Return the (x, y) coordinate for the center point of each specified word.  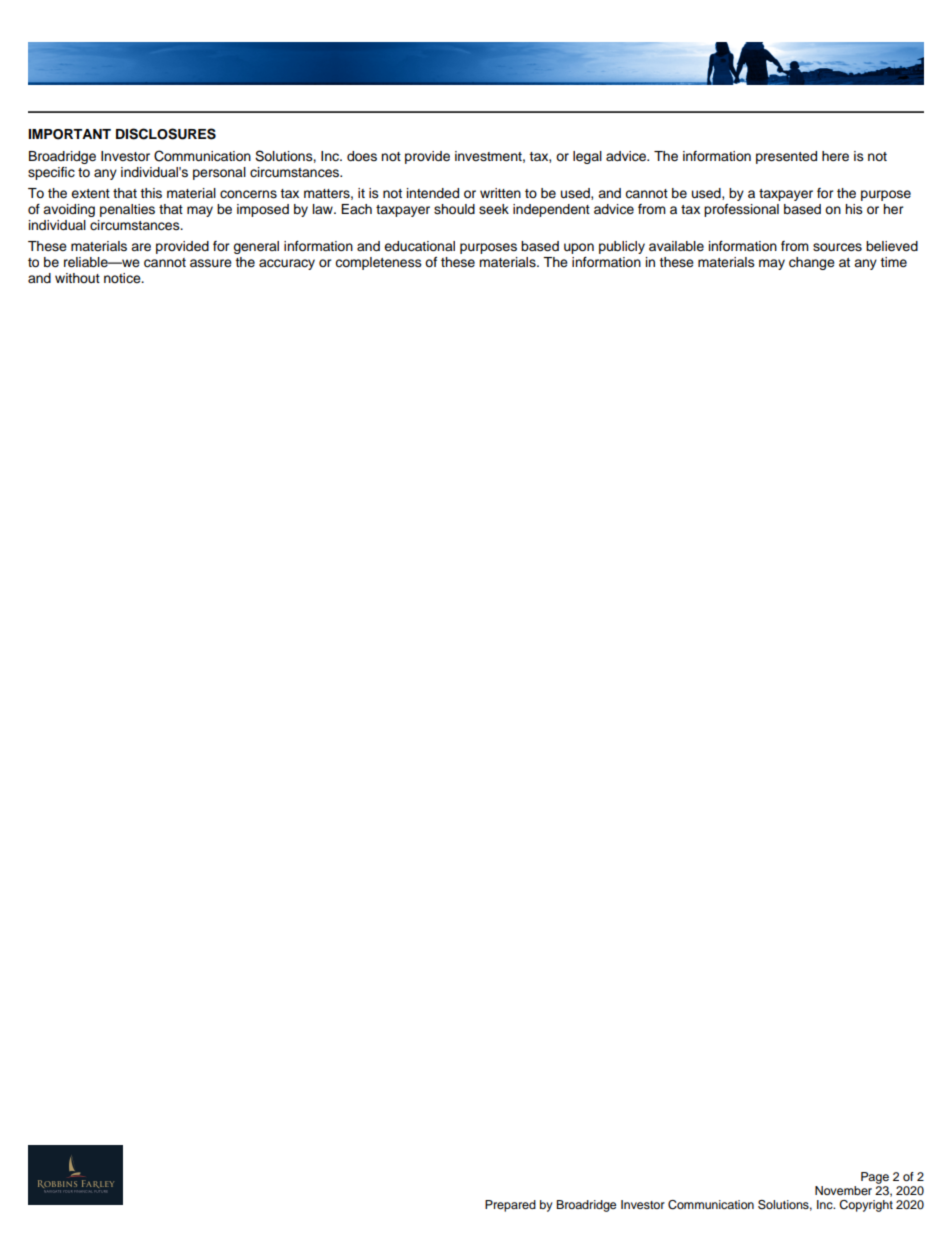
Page (875, 1178)
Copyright (866, 1206)
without (77, 278)
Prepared (510, 1206)
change (812, 263)
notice (123, 278)
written (500, 193)
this (151, 193)
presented (786, 157)
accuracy (287, 264)
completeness (378, 263)
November (843, 1190)
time (893, 262)
